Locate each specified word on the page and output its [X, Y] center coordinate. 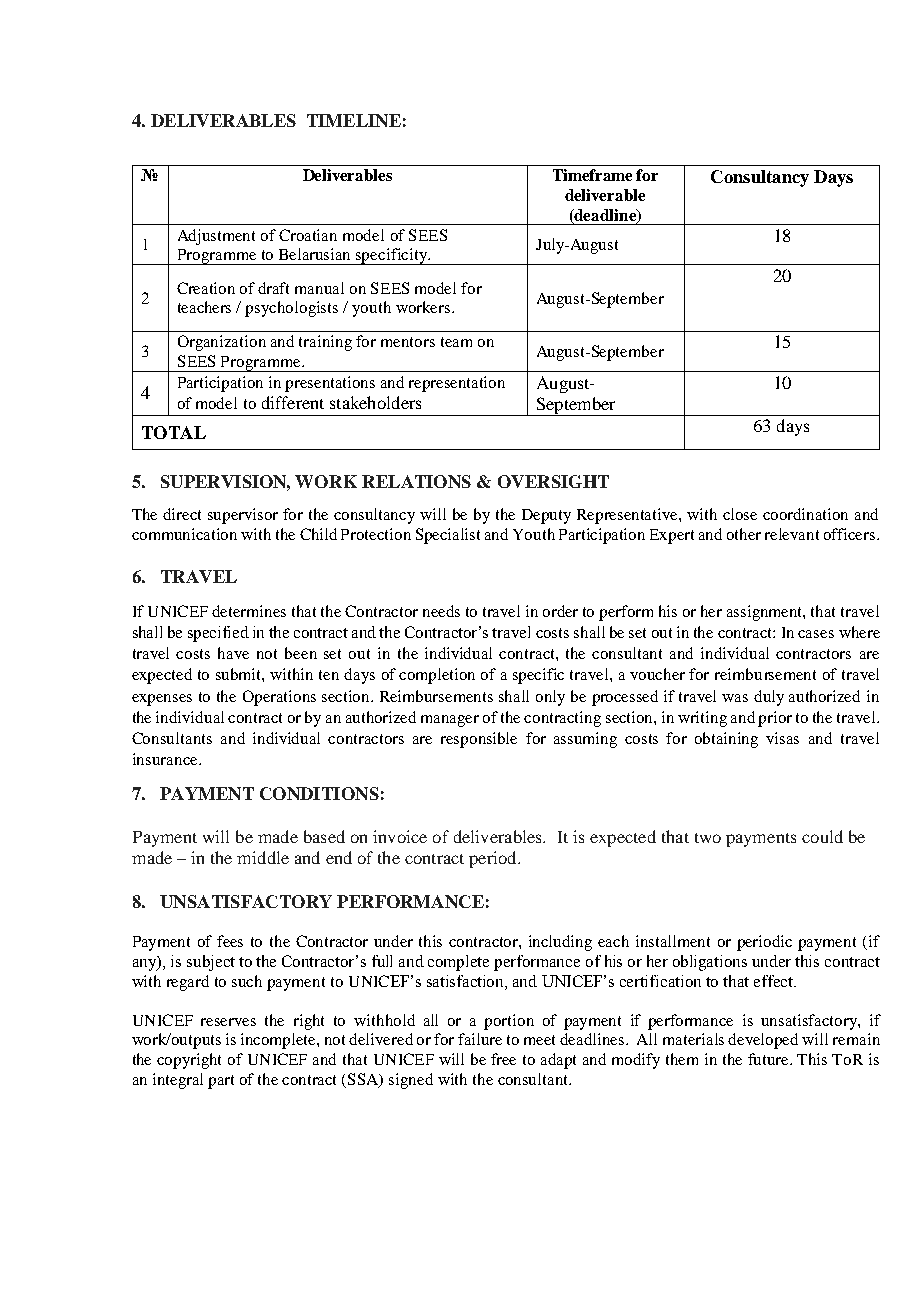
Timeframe [592, 175]
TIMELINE [354, 120]
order [560, 611]
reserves [228, 1022]
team [456, 342]
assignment [766, 613]
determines [249, 611]
